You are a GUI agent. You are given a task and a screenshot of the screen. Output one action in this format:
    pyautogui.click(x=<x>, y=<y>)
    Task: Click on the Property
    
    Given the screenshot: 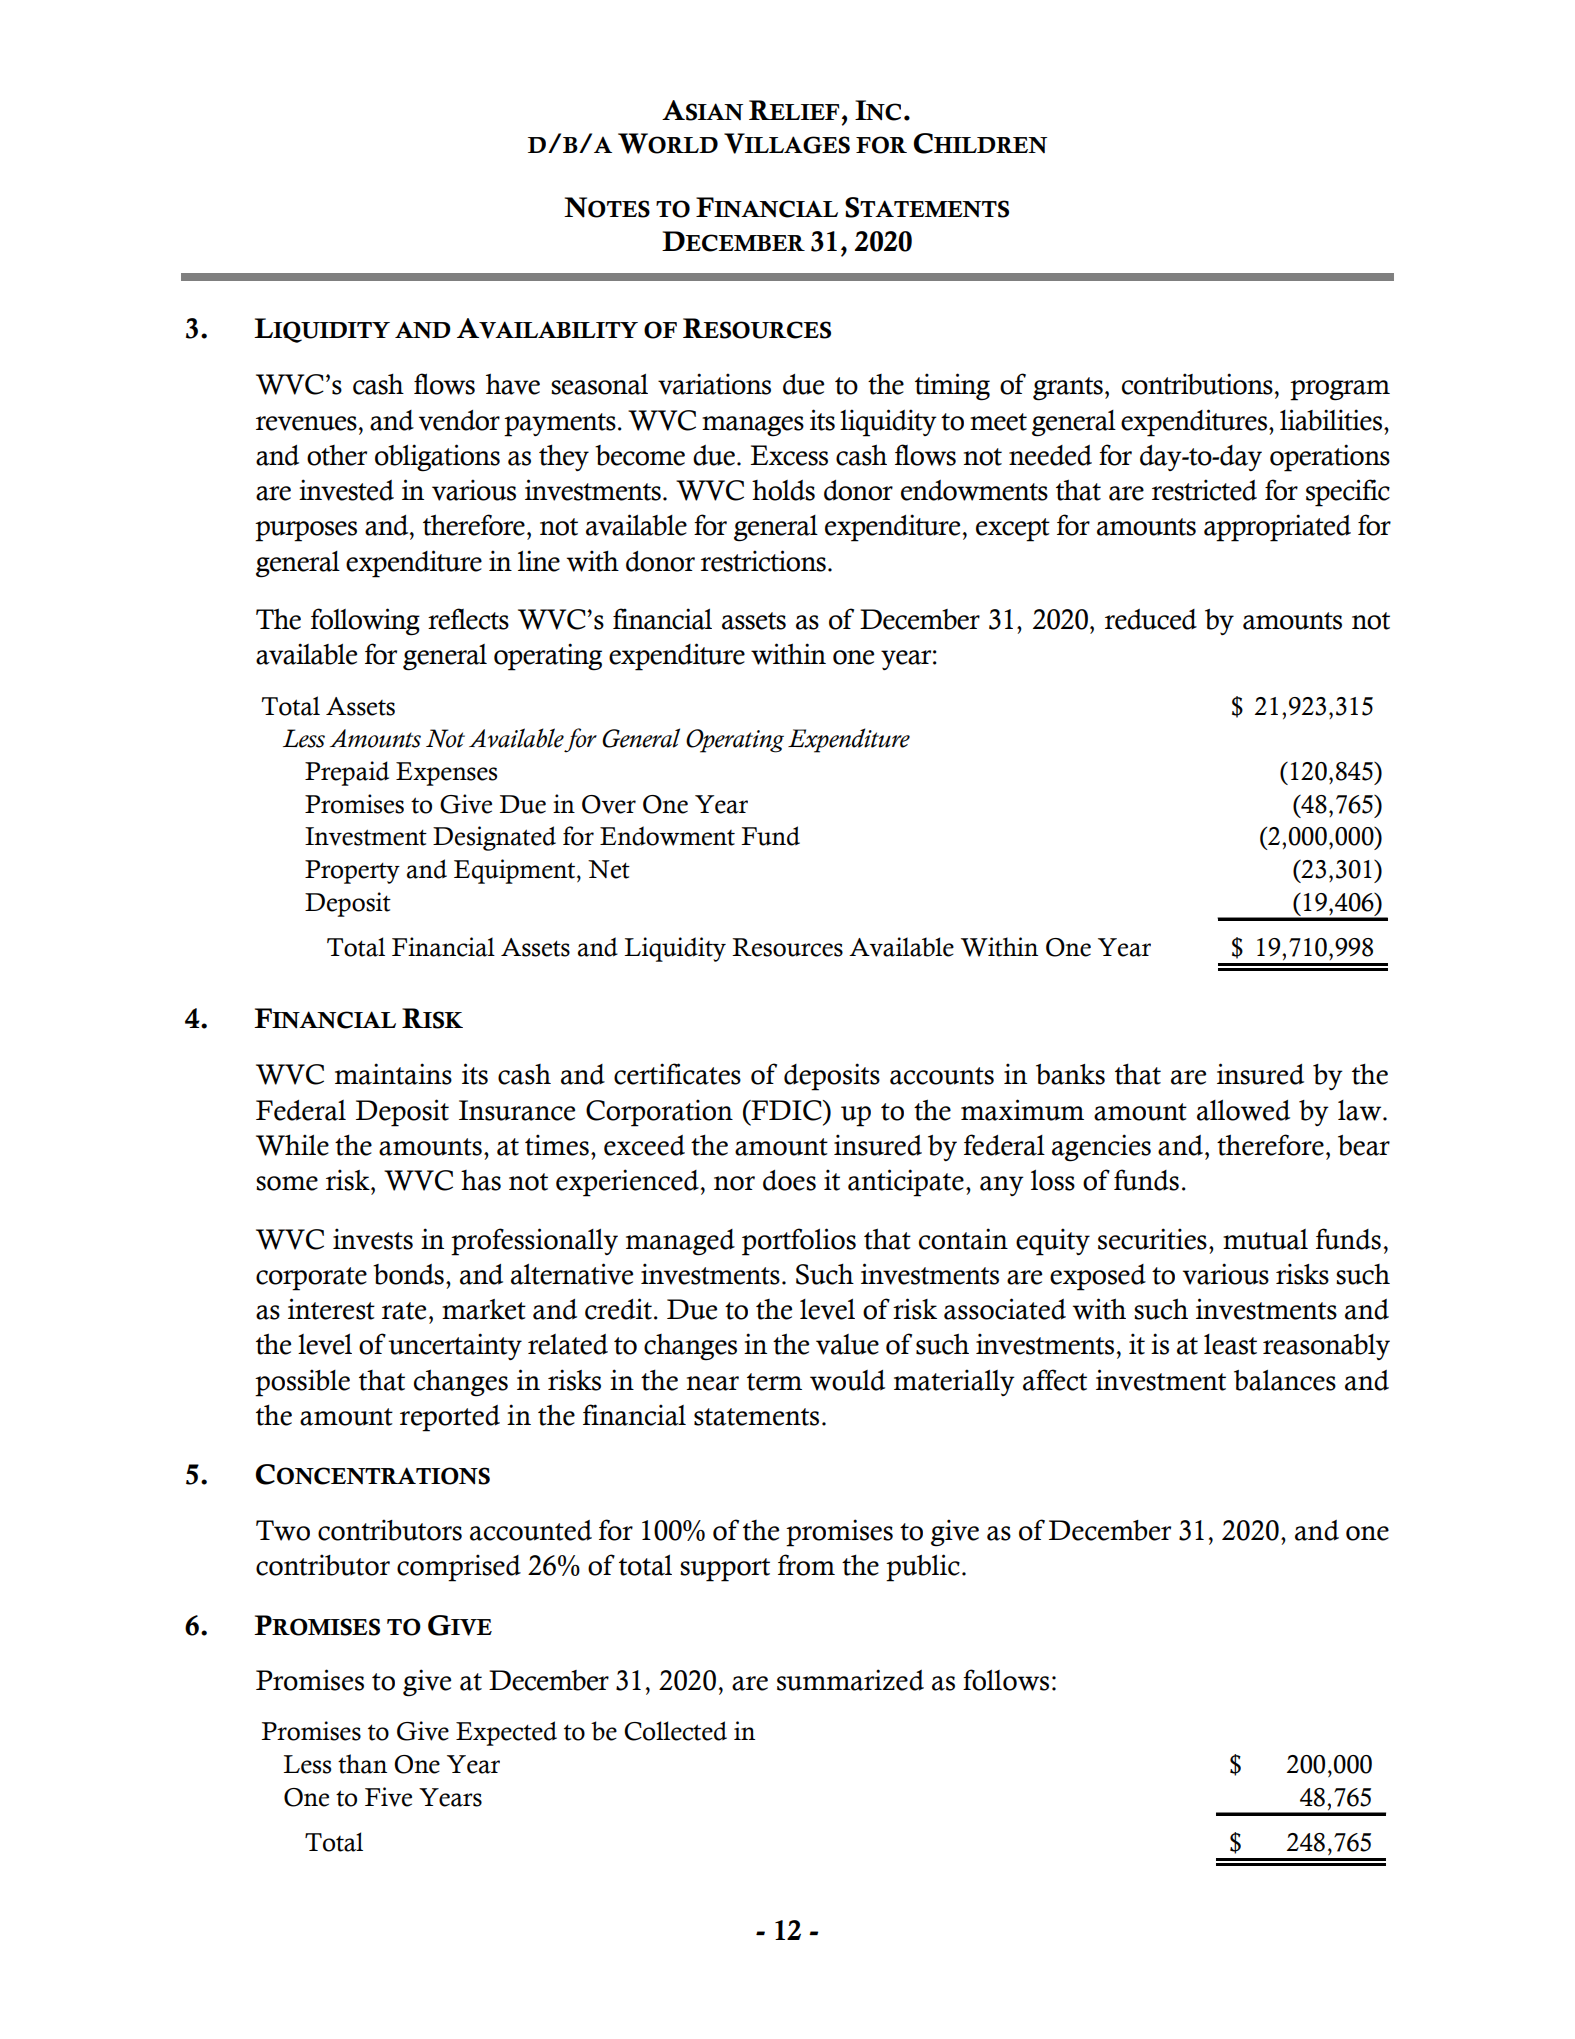 What is the action you would take?
    pyautogui.click(x=352, y=872)
